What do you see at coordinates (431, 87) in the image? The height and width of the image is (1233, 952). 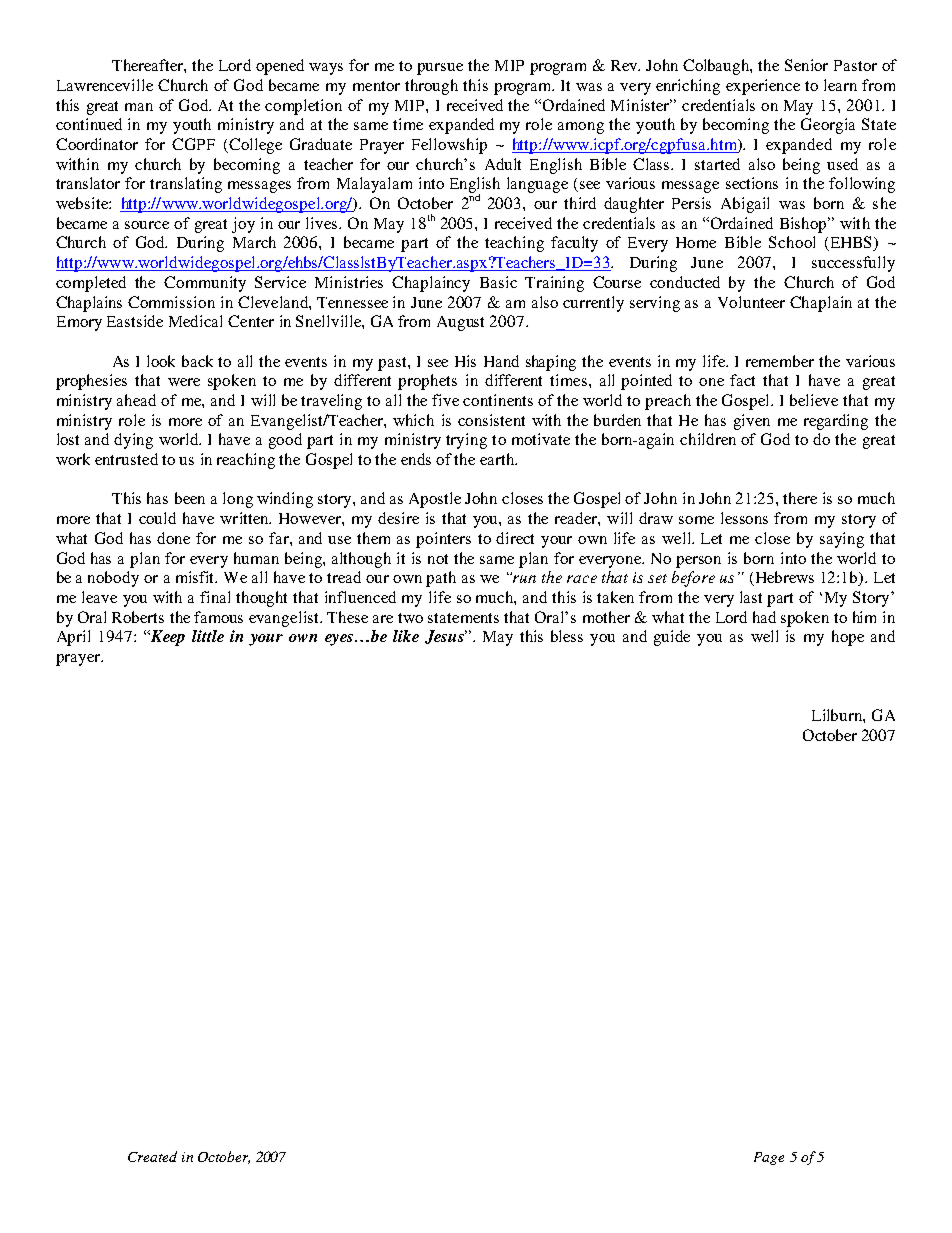 I see `through` at bounding box center [431, 87].
